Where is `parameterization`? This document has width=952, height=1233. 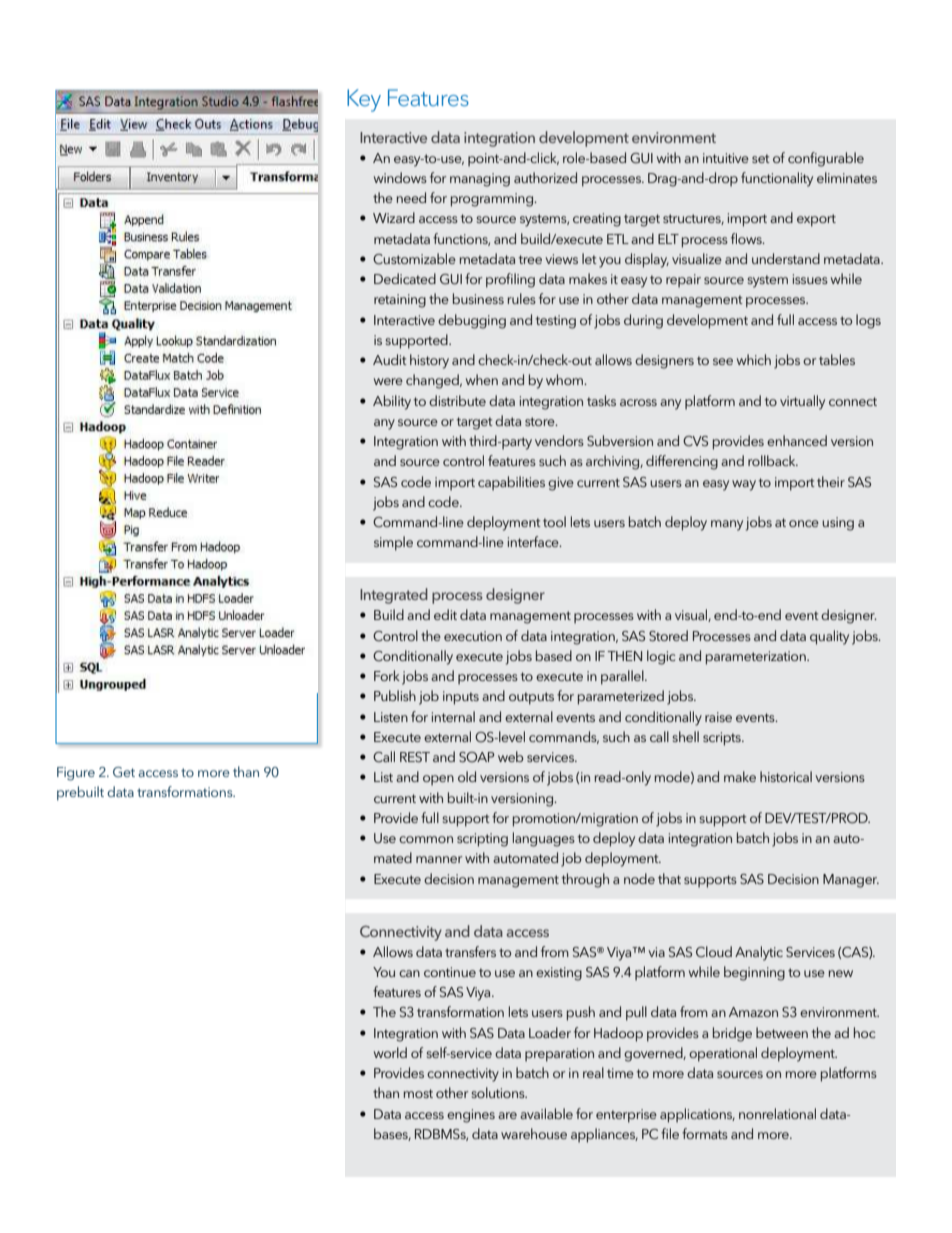 parameterization is located at coordinates (757, 658).
